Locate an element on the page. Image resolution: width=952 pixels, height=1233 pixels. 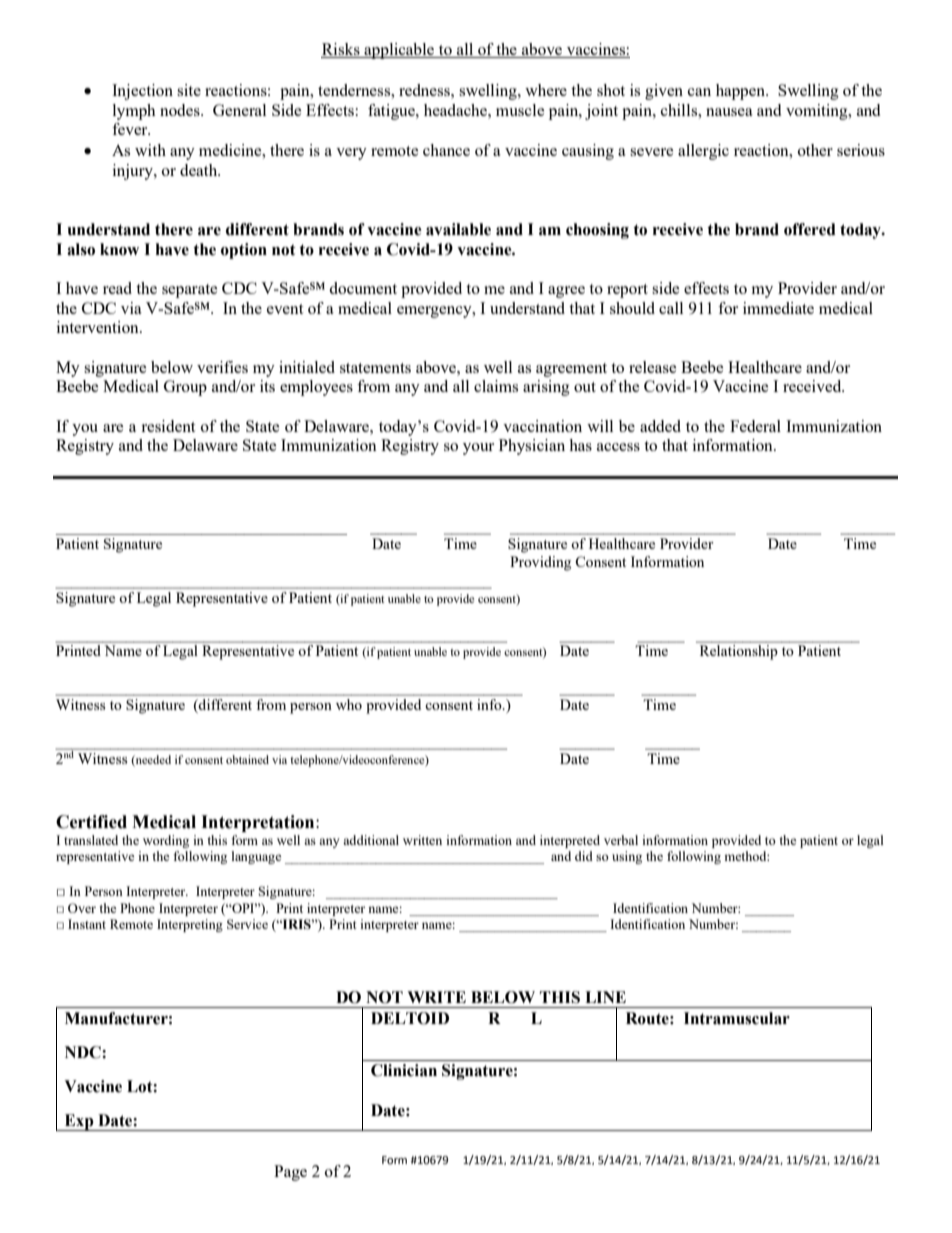
wording is located at coordinates (166, 841).
